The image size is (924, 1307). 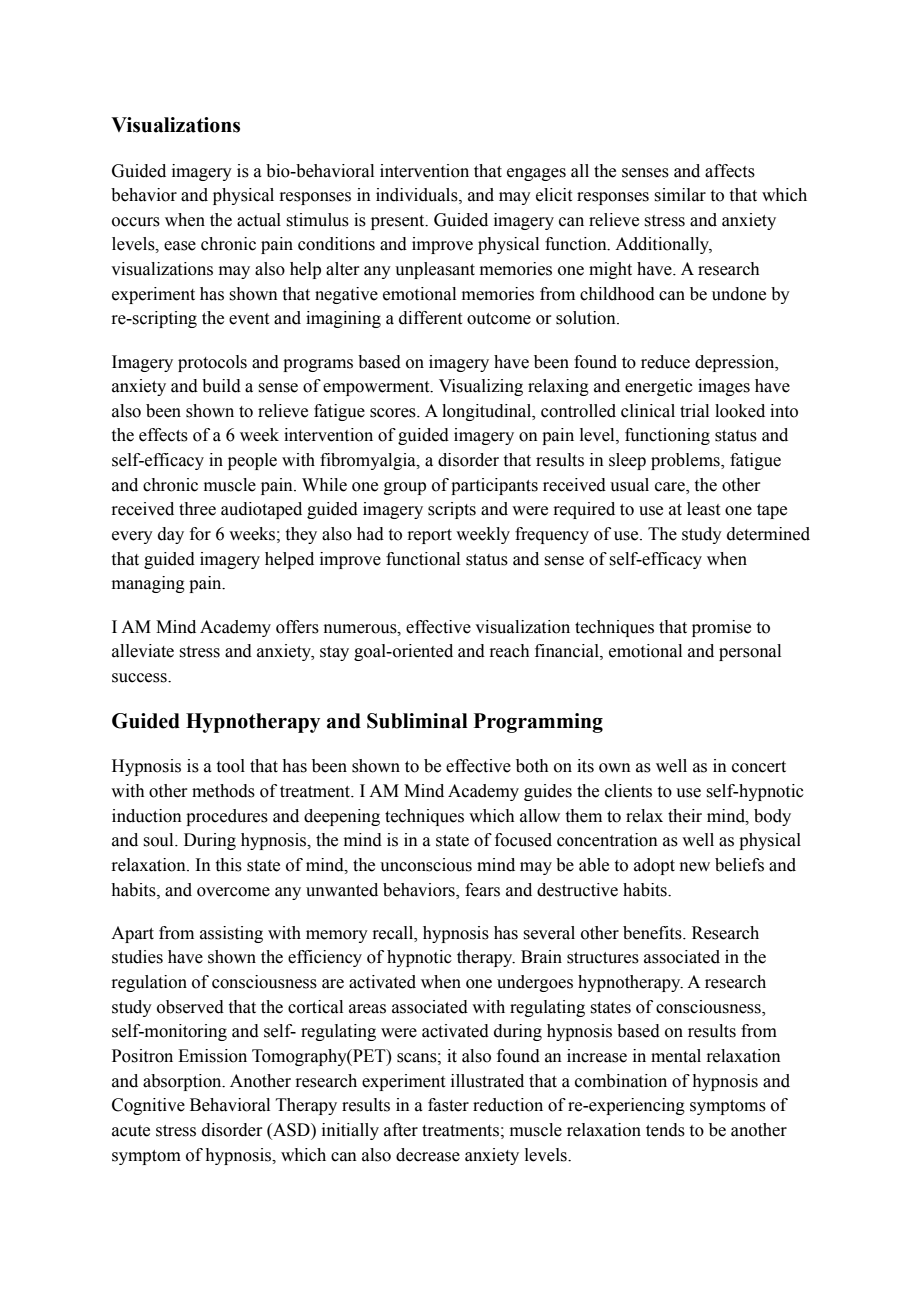 What do you see at coordinates (509, 651) in the screenshot?
I see `reach` at bounding box center [509, 651].
